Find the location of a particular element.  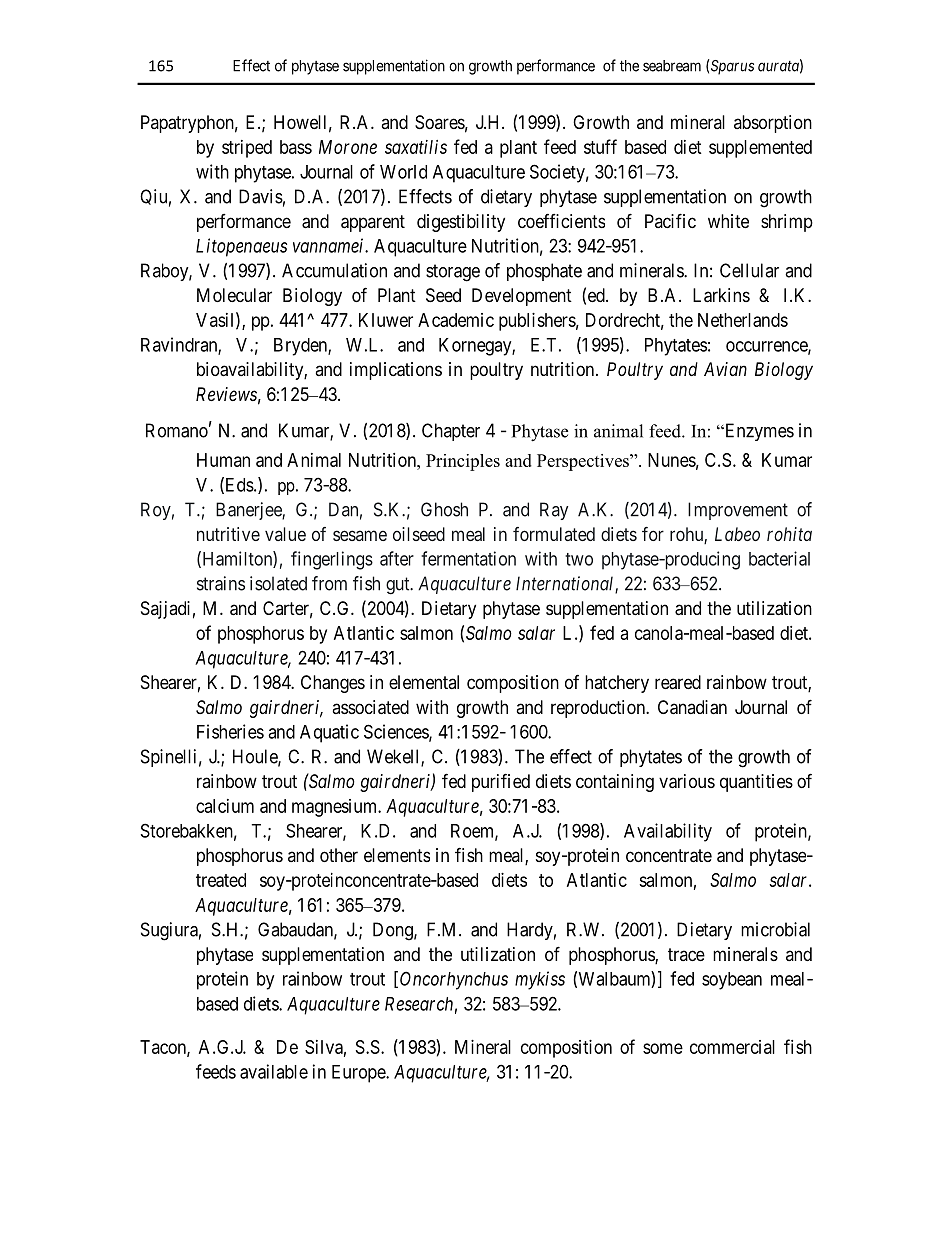

Aquatic is located at coordinates (329, 733).
